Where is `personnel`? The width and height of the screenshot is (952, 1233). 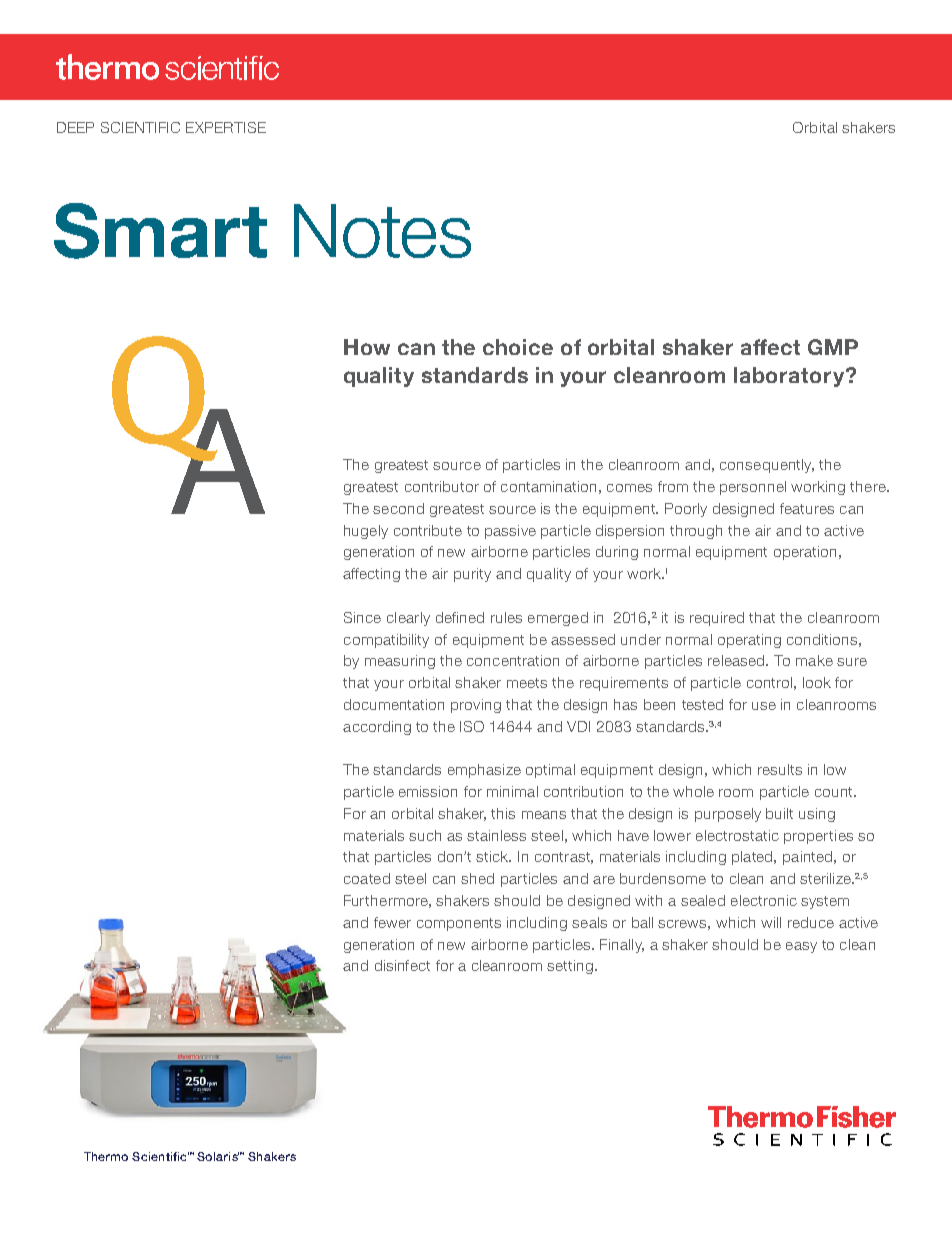
personnel is located at coordinates (753, 488).
